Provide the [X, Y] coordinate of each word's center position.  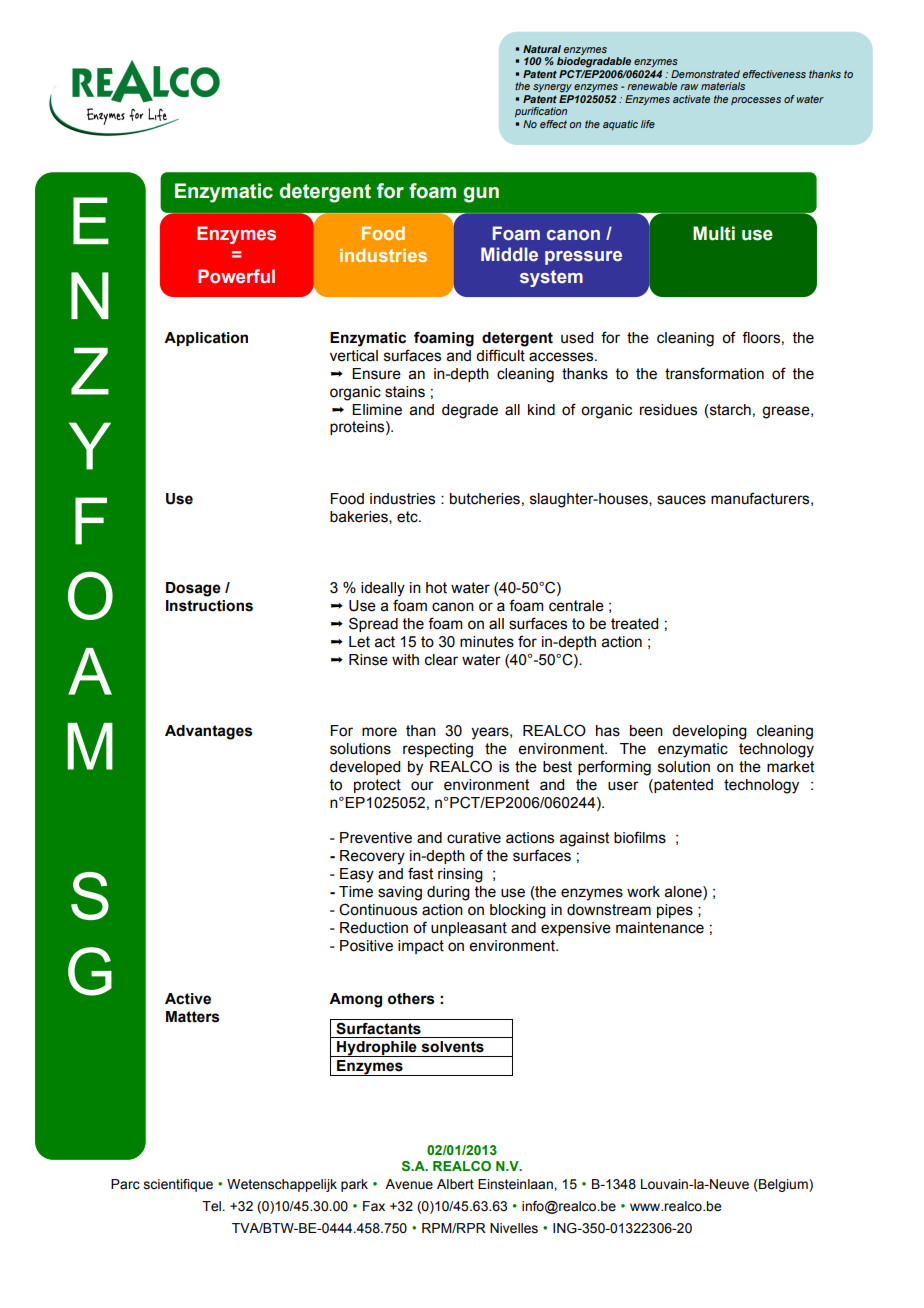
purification [541, 112]
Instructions [209, 606]
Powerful [236, 276]
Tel [212, 1206]
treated [634, 624]
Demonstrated [705, 74]
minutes [487, 642]
